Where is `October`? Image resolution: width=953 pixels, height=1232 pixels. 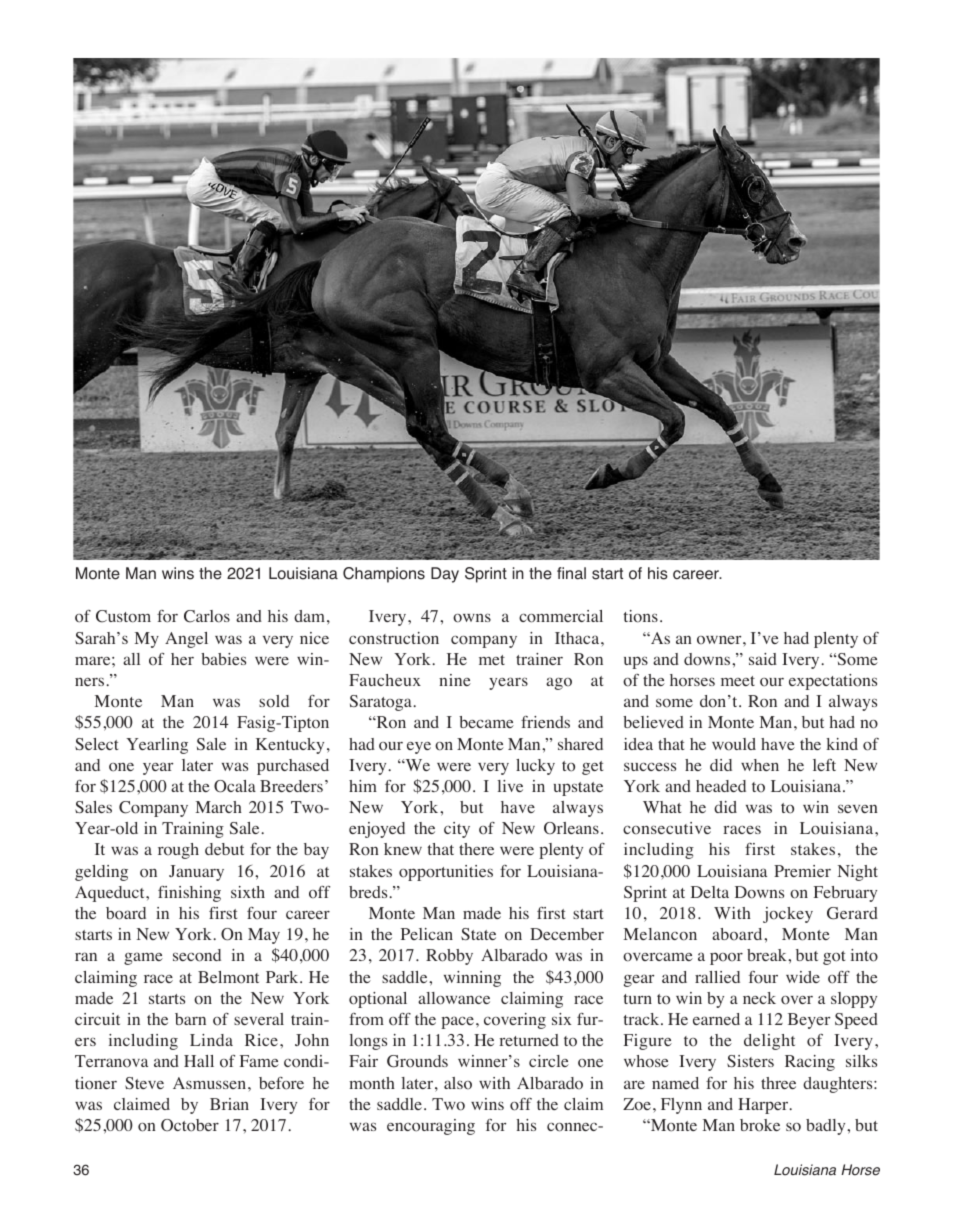 October is located at coordinates (190, 1125).
